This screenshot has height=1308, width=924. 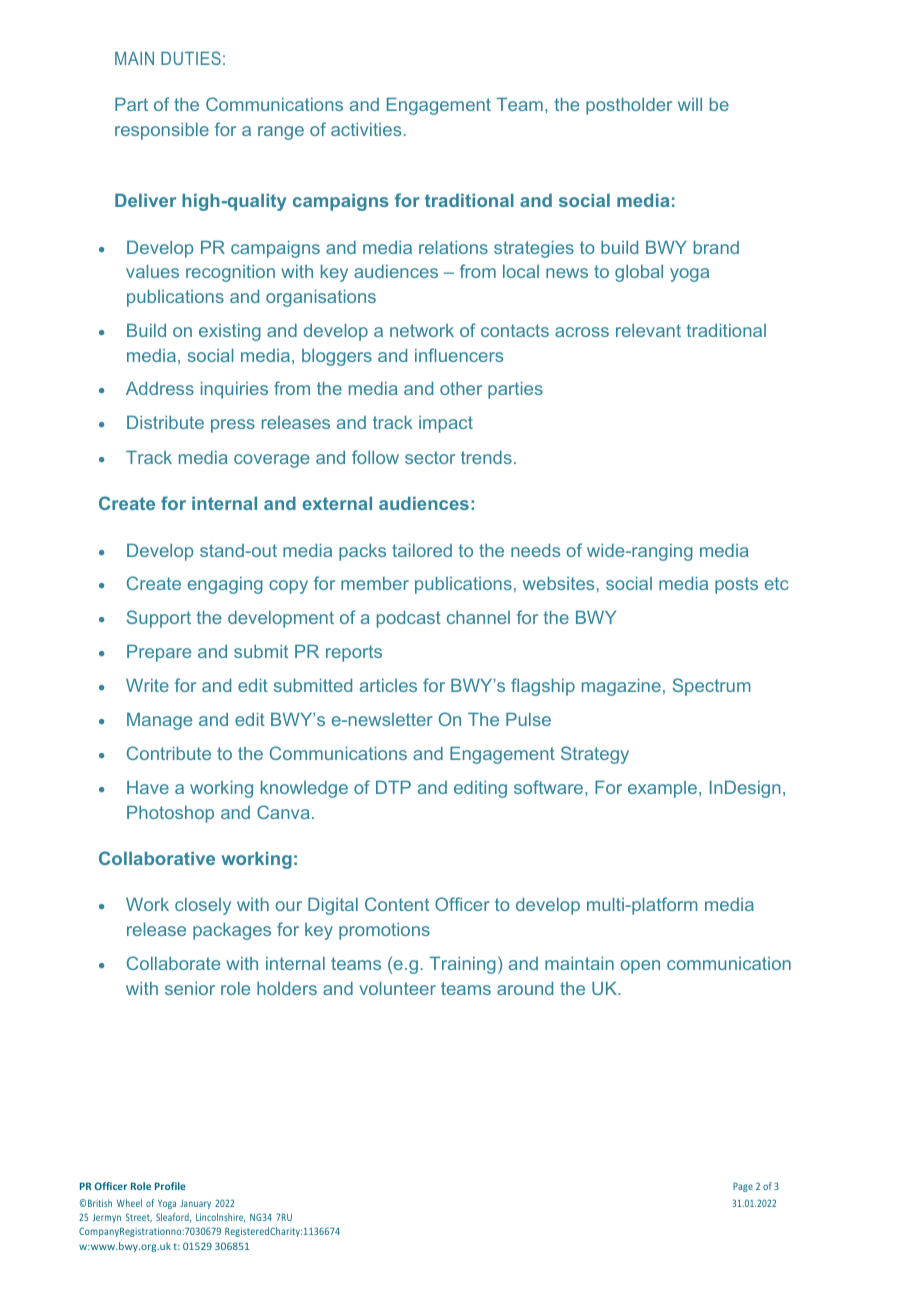 I want to click on Profile, so click(x=170, y=1186).
